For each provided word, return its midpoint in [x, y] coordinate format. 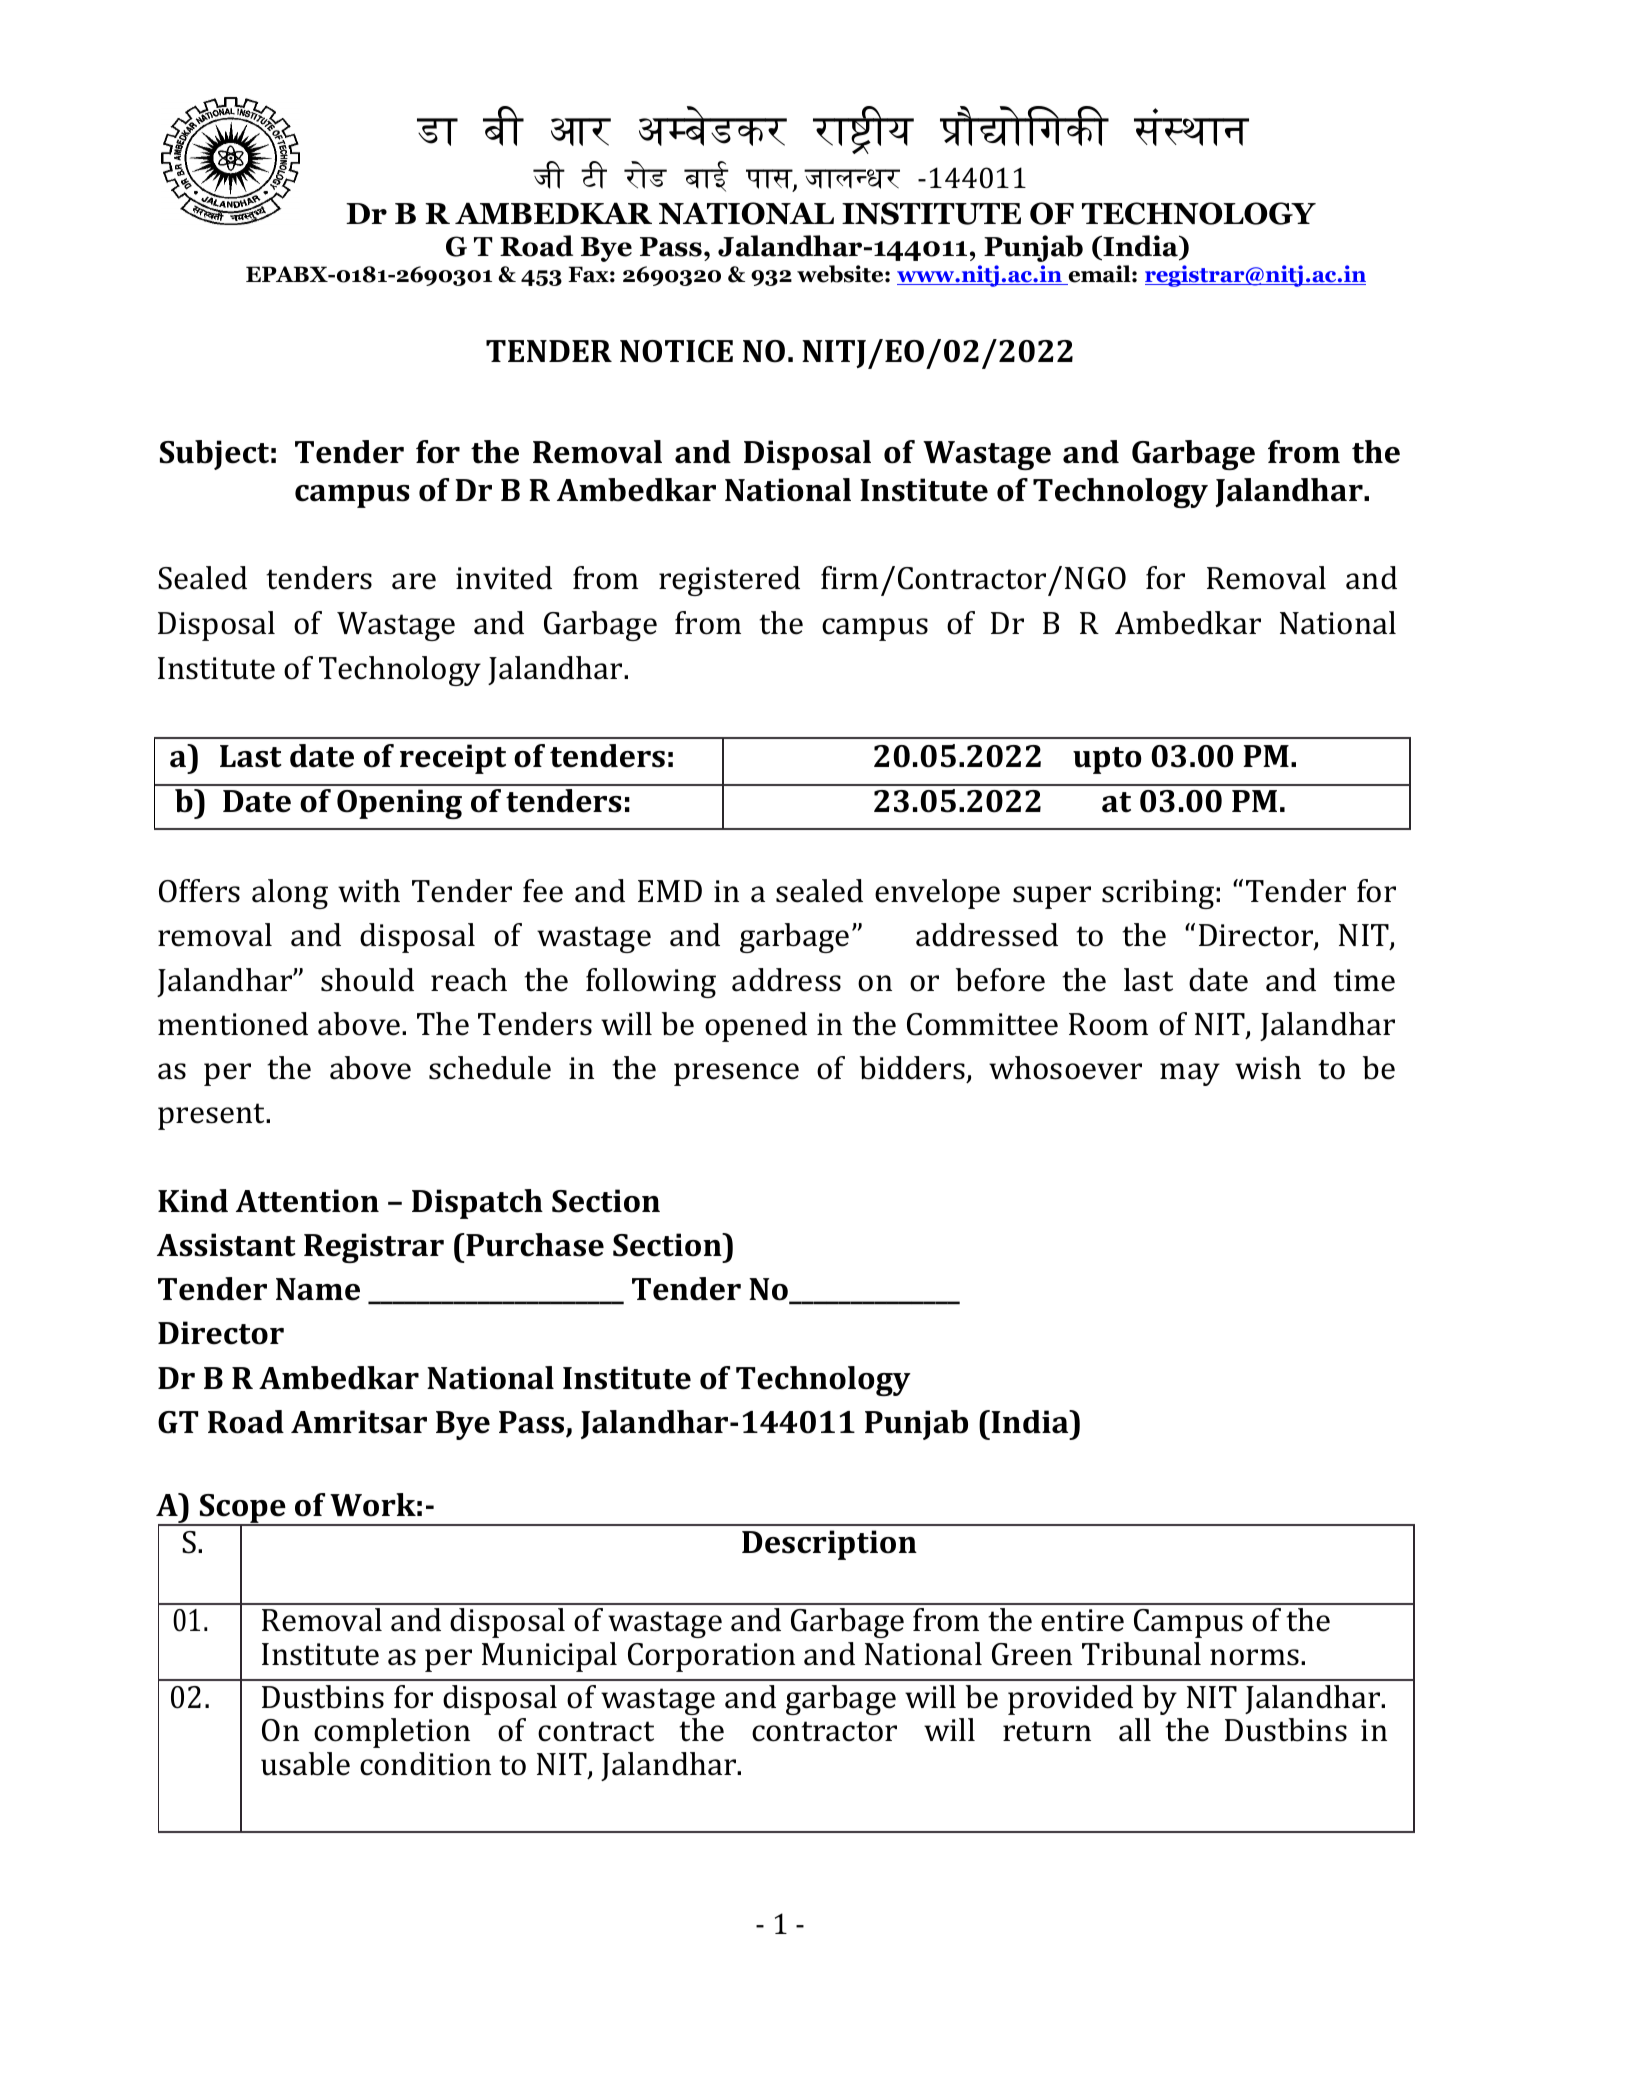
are [414, 581]
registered [729, 581]
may [1190, 1074]
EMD [670, 891]
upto [1107, 760]
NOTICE [676, 351]
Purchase [534, 1245]
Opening [399, 804]
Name [318, 1289]
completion [392, 1733]
